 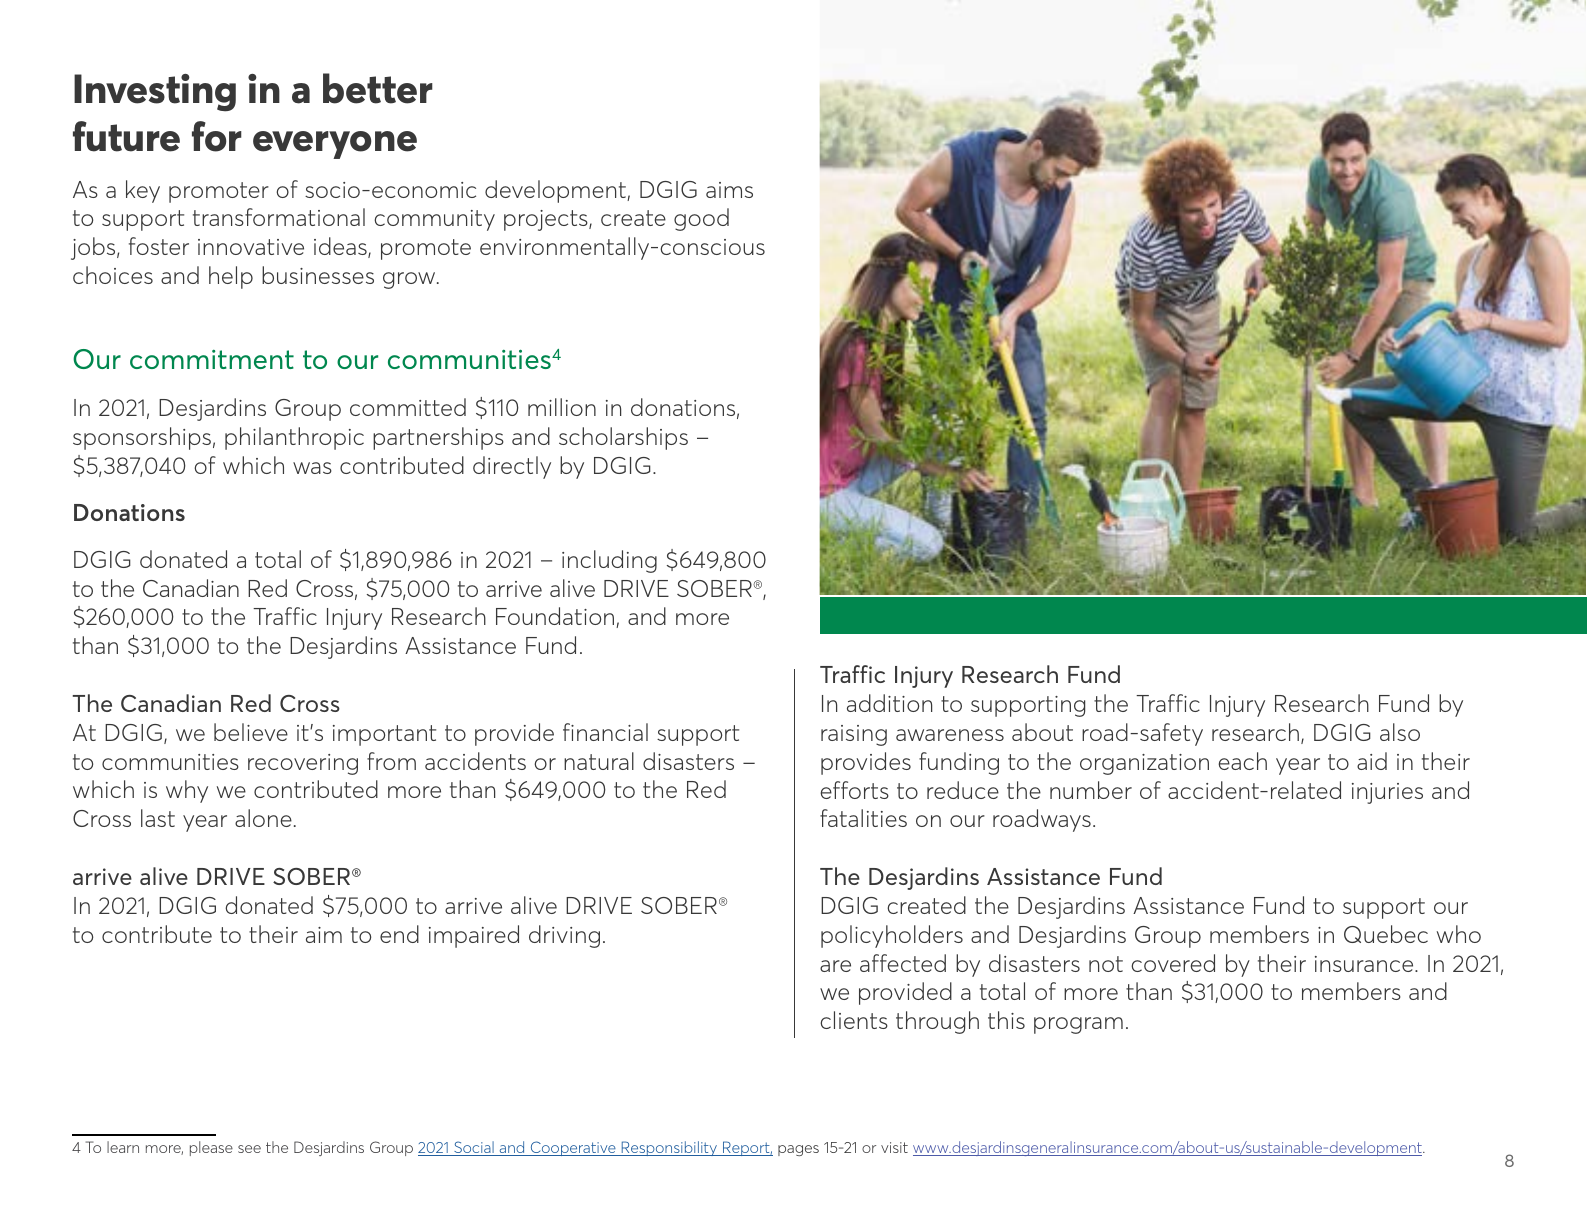 I want to click on aims, so click(x=729, y=190).
